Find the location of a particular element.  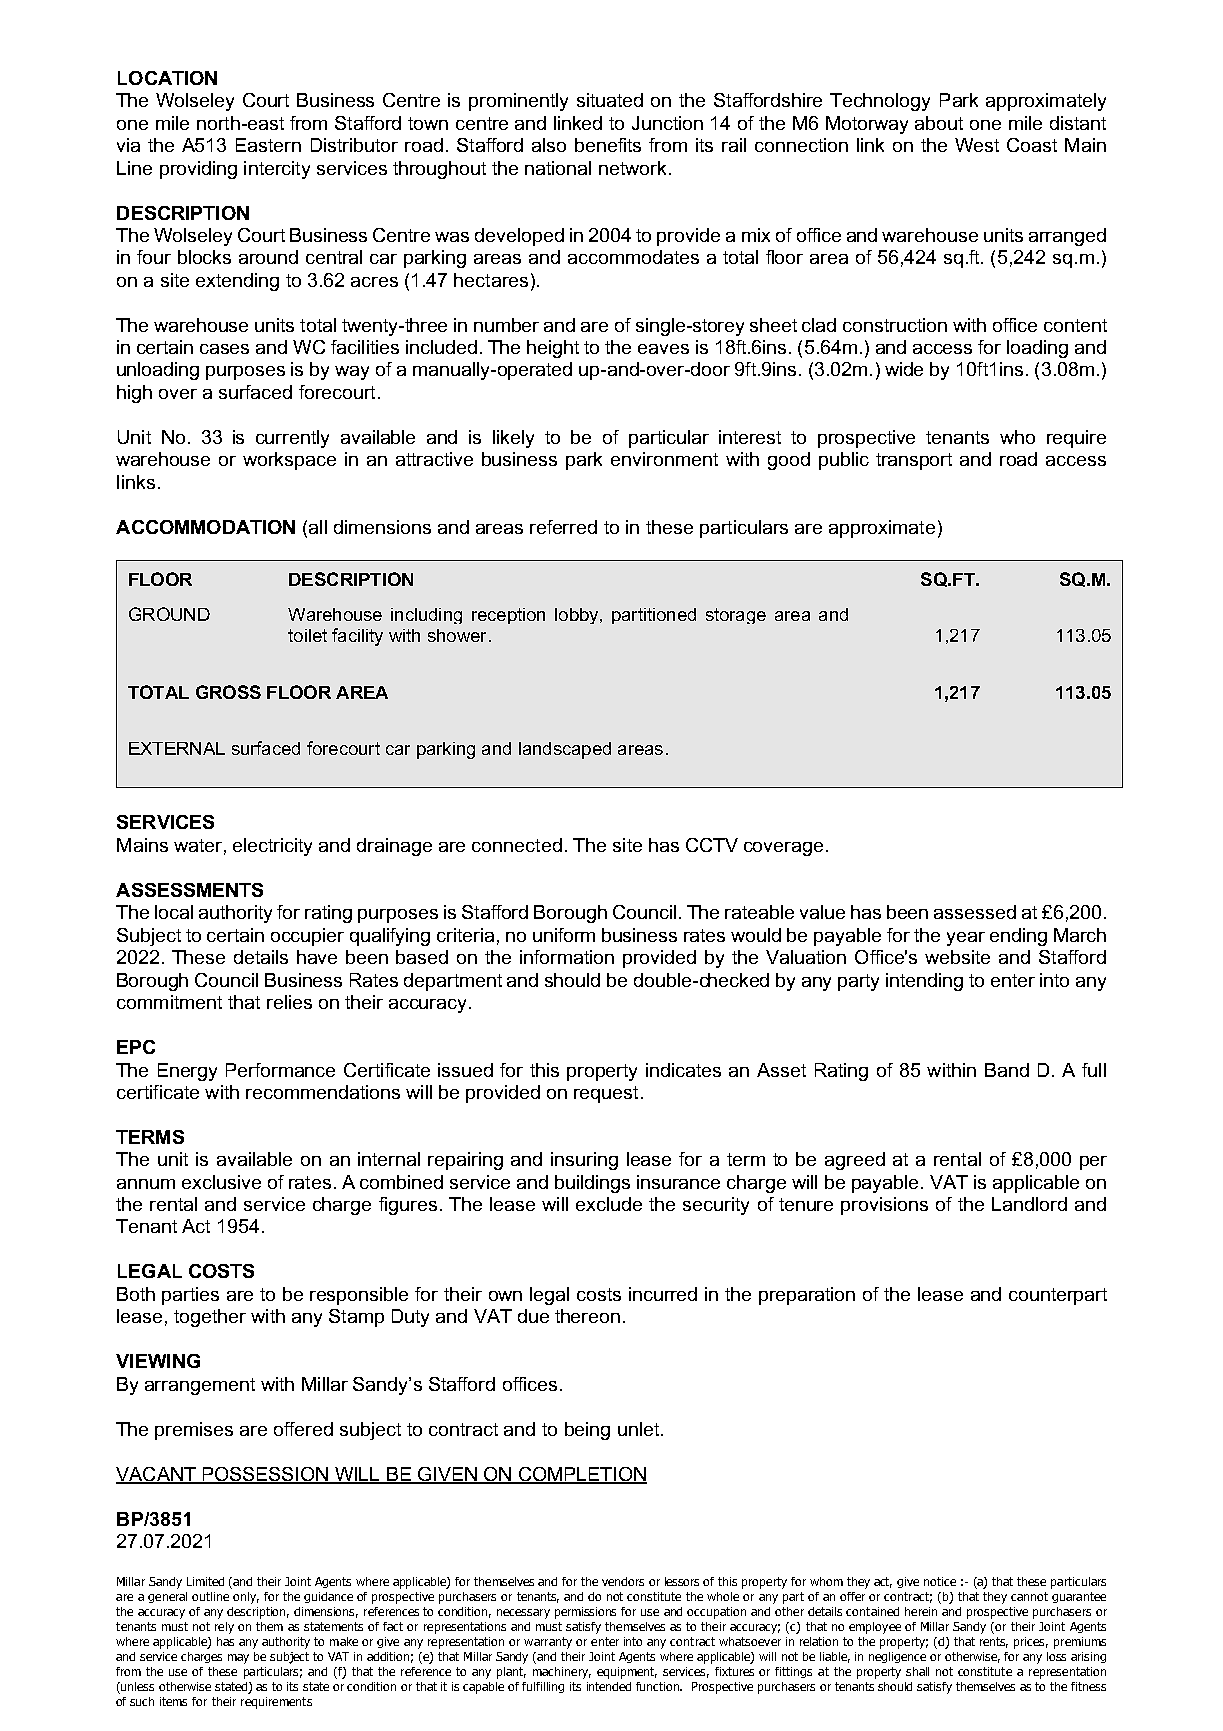

uniform is located at coordinates (564, 935).
